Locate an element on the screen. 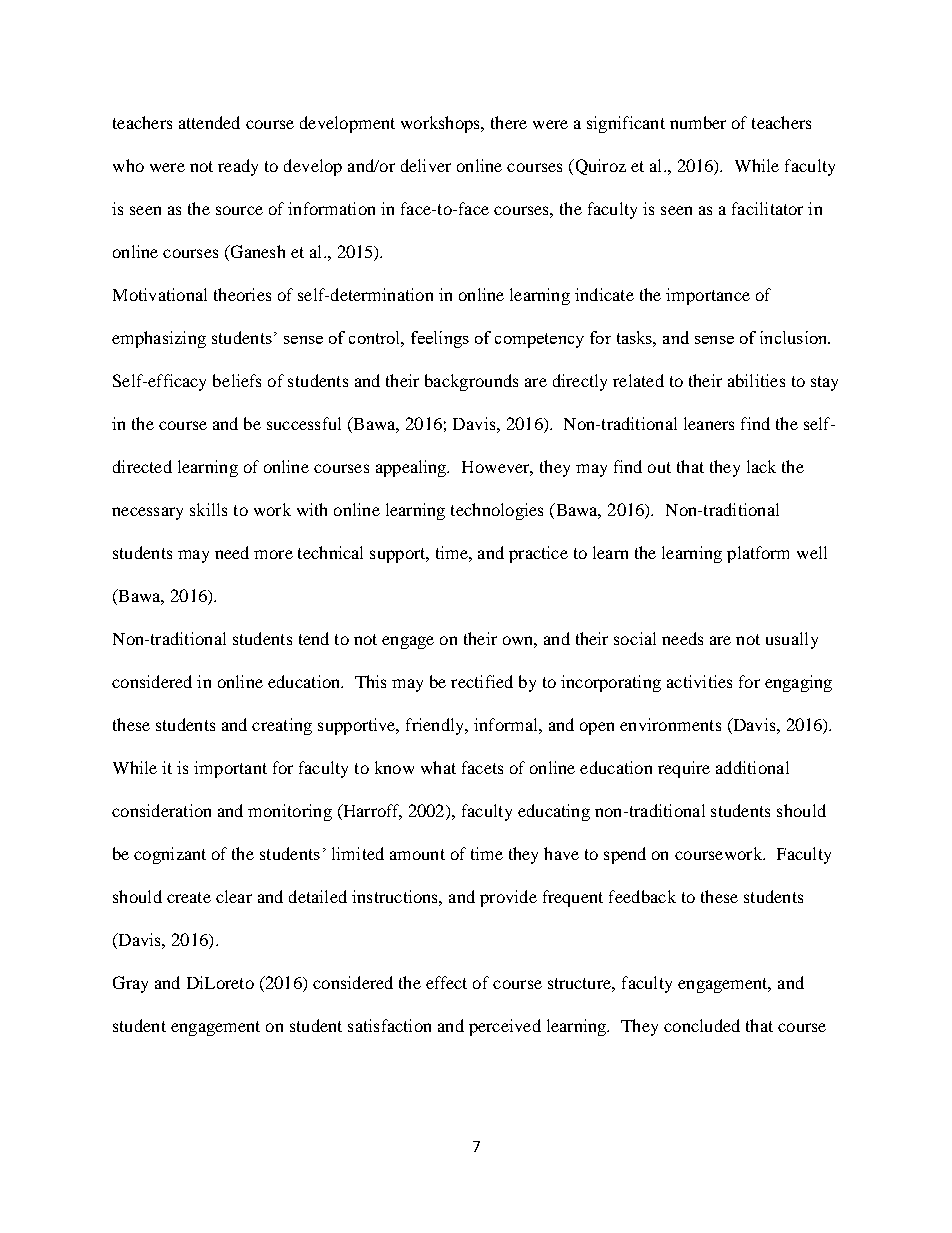 This screenshot has height=1233, width=952. more is located at coordinates (273, 554).
